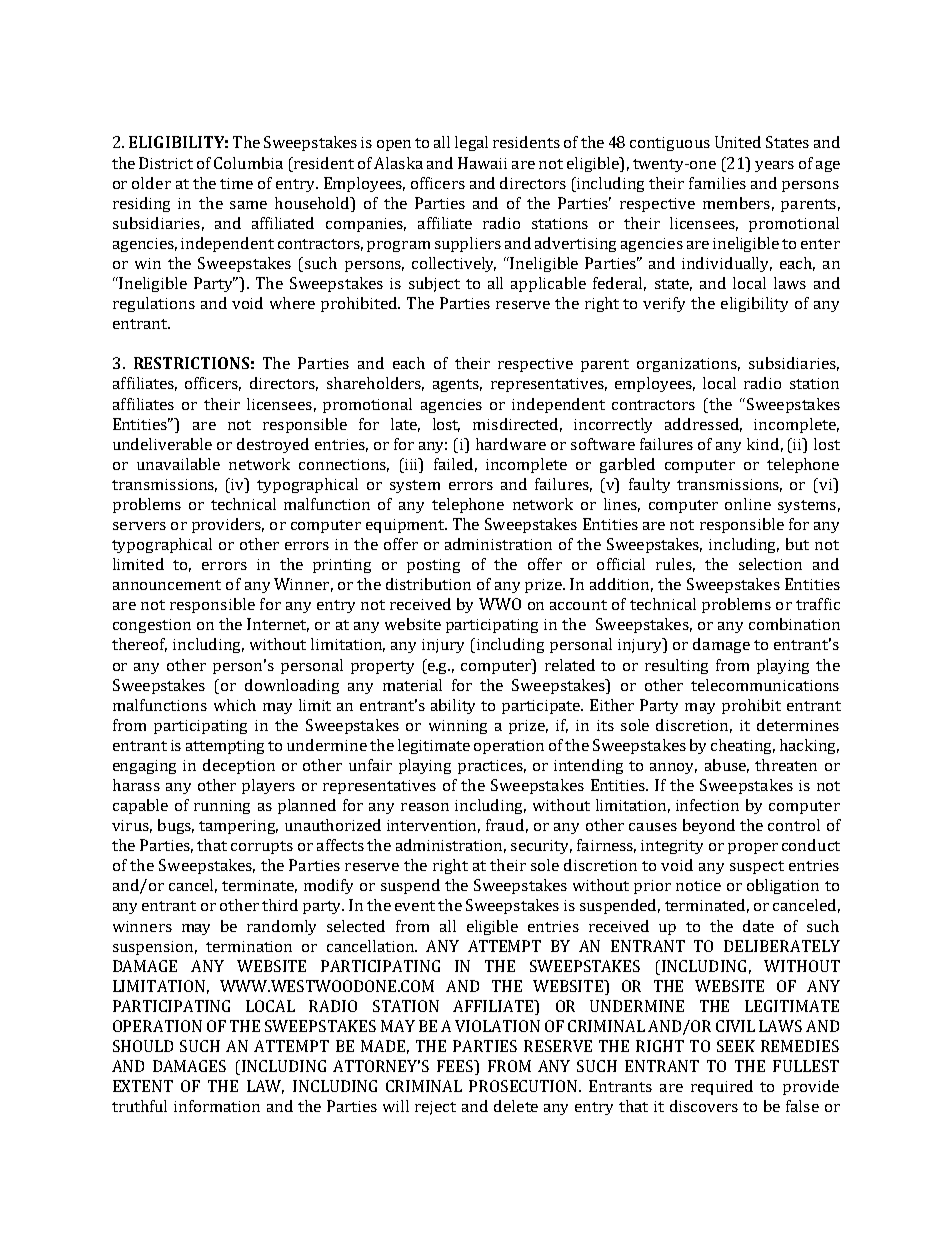  What do you see at coordinates (456, 1067) in the screenshot?
I see `FEES` at bounding box center [456, 1067].
